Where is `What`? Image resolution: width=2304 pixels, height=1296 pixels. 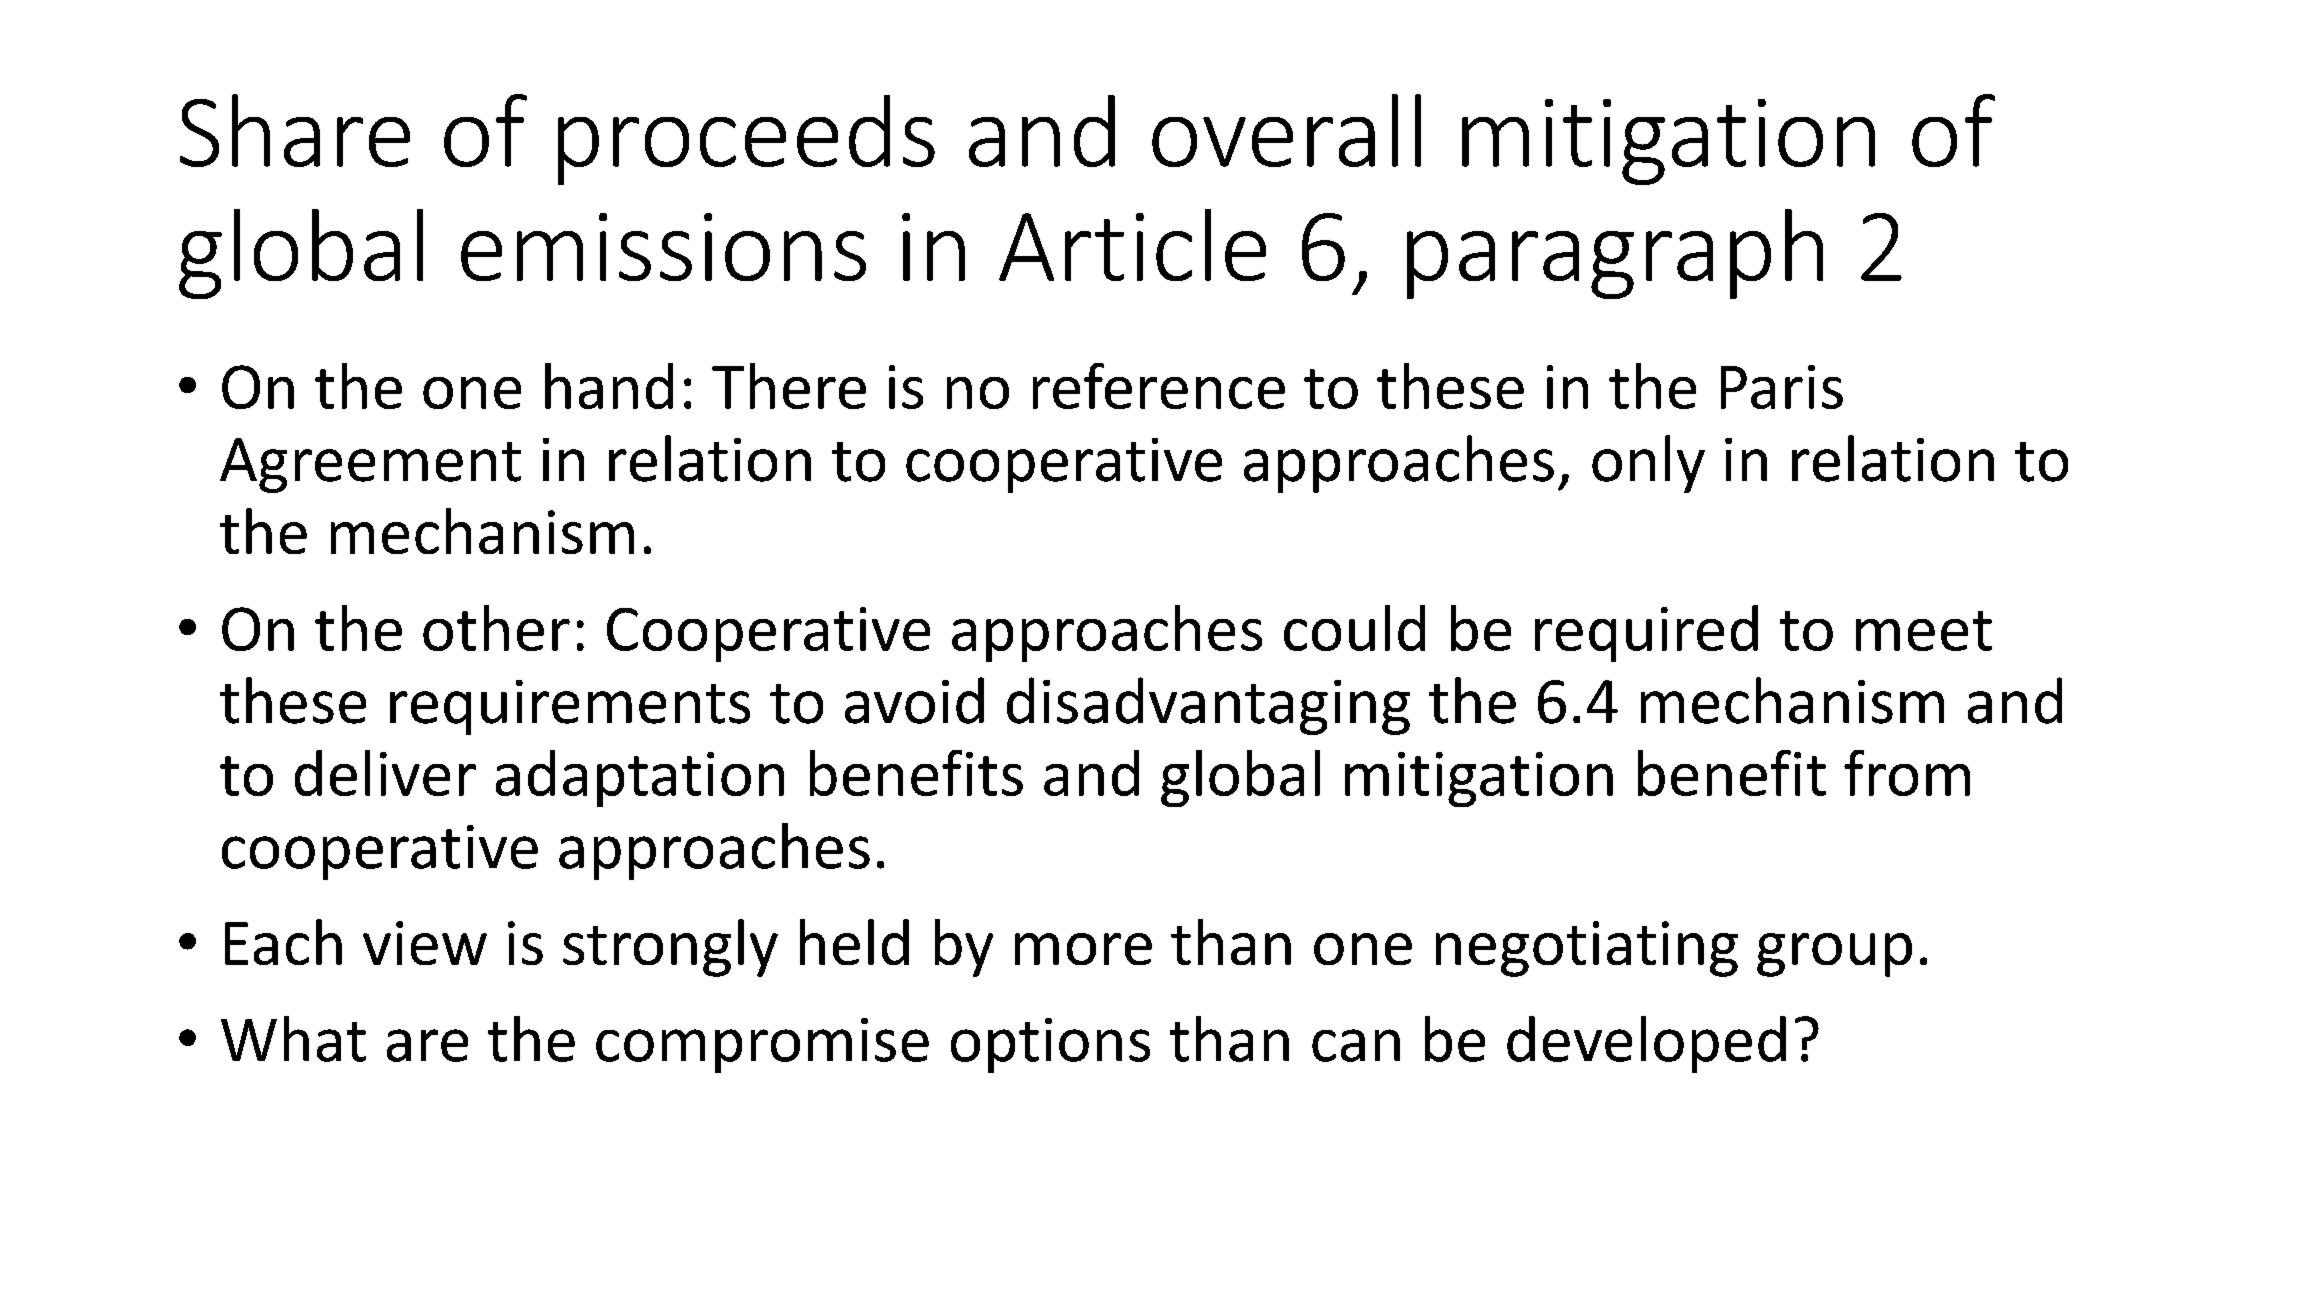 What is located at coordinates (293, 1039).
